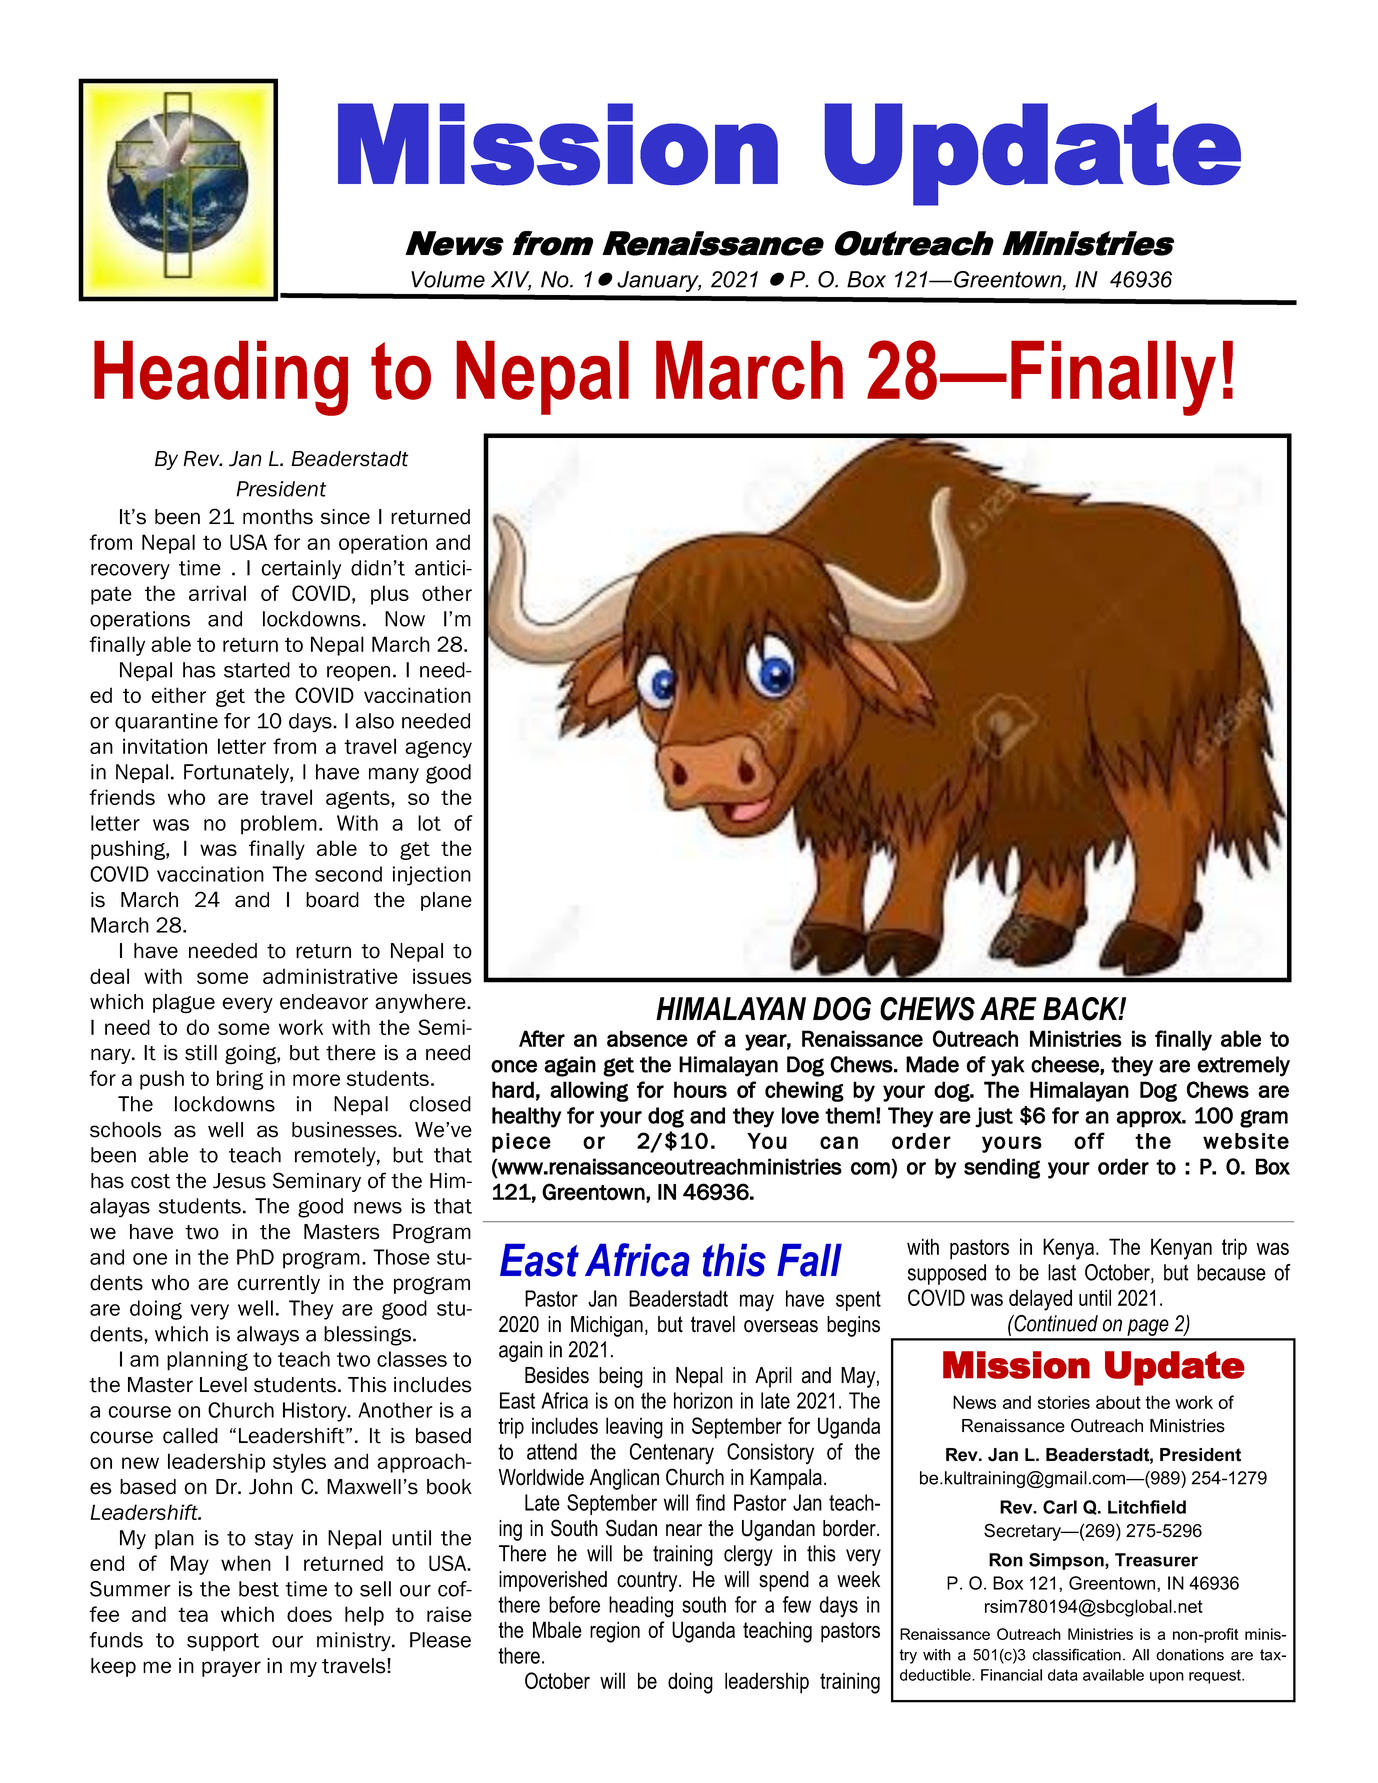 The image size is (1378, 1783). Describe the element at coordinates (615, 1632) in the image. I see `region` at that location.
